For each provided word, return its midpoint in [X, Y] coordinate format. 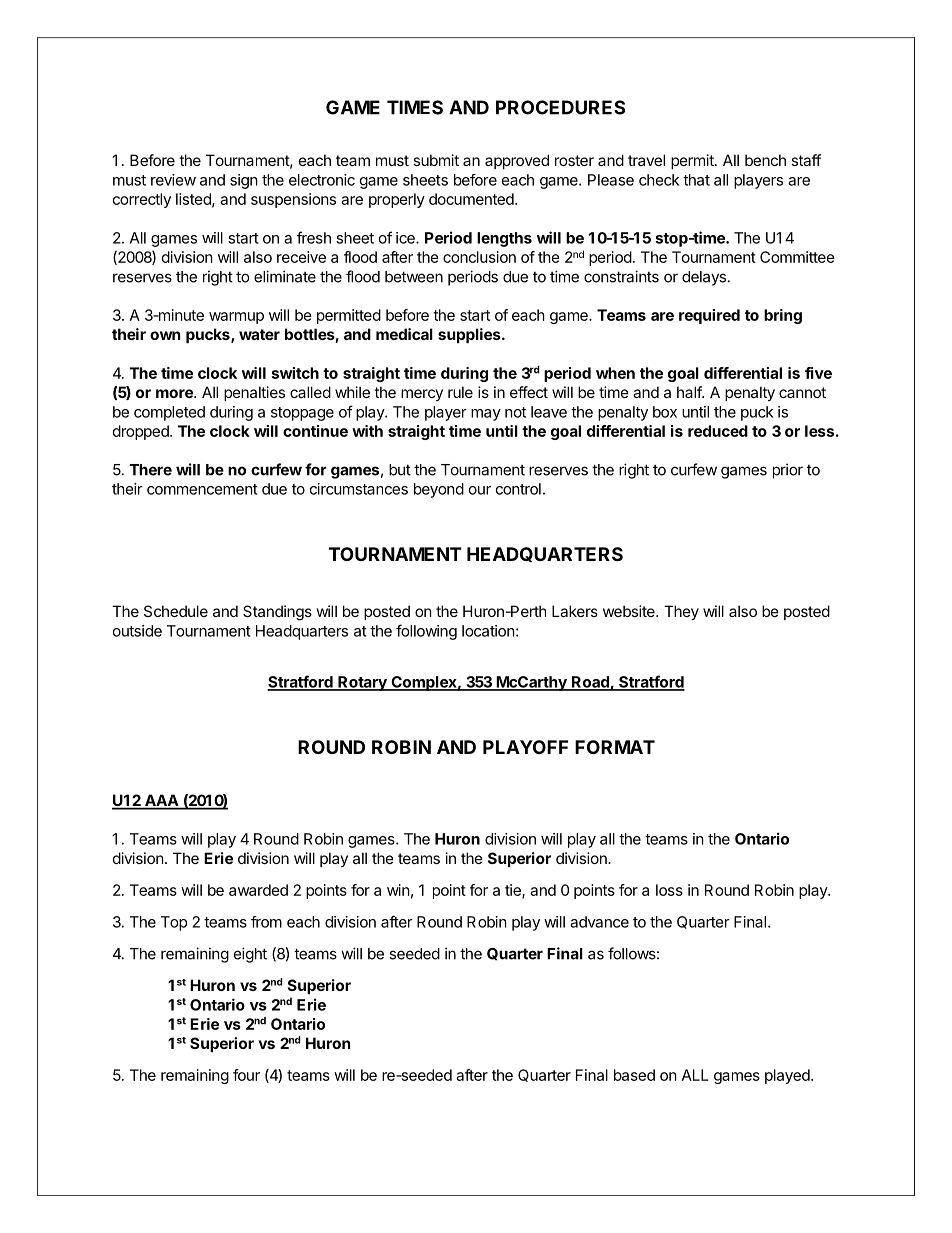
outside [137, 631]
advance [599, 922]
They [681, 612]
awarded [258, 890]
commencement [202, 489]
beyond [439, 490]
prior [788, 471]
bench [765, 160]
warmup [236, 318]
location [488, 631]
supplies [470, 335]
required [709, 316]
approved [517, 161]
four [246, 1075]
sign [244, 181]
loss [669, 890]
